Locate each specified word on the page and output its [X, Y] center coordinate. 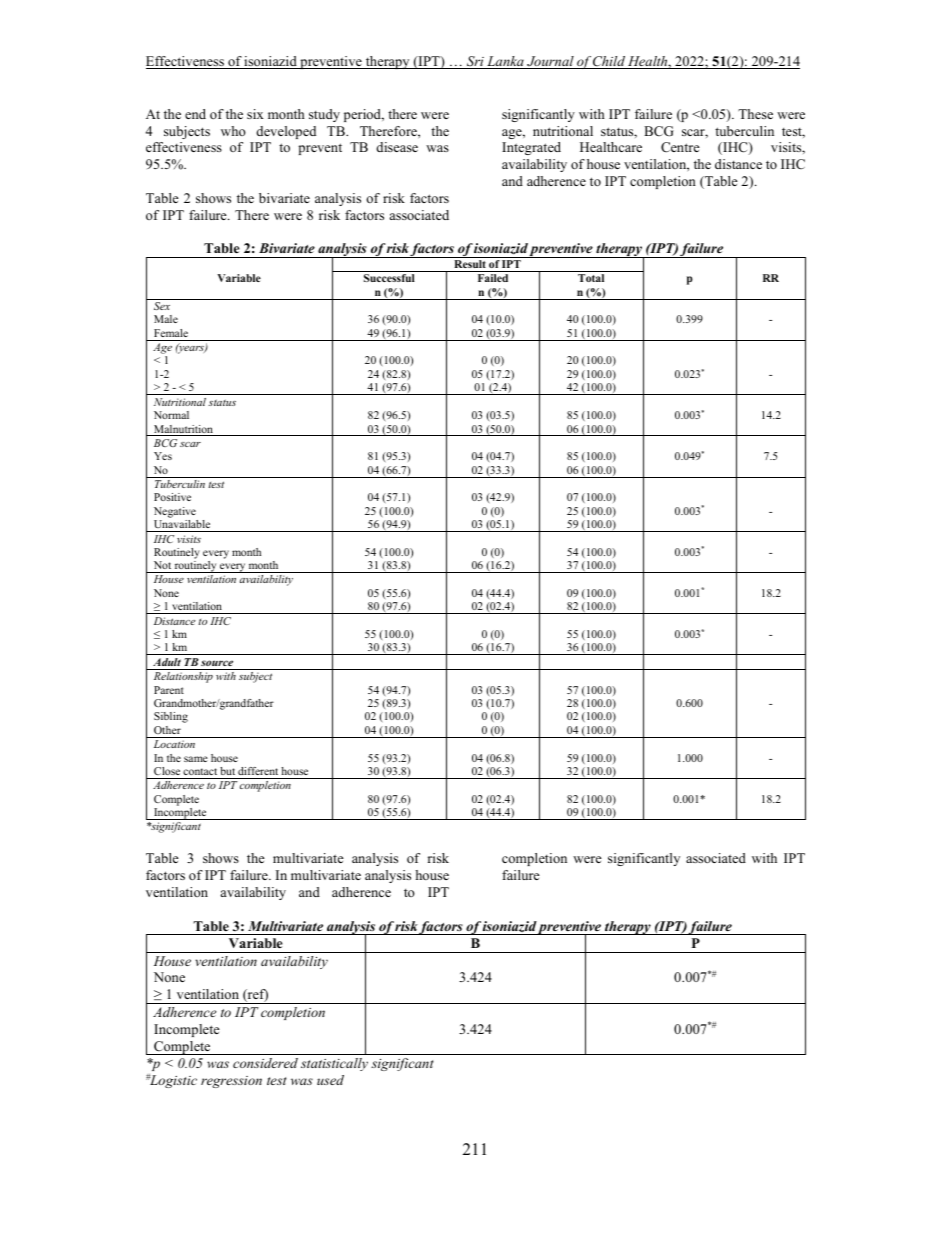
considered [265, 1063]
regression [231, 1082]
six [255, 114]
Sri [475, 62]
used [330, 1080]
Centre [680, 147]
